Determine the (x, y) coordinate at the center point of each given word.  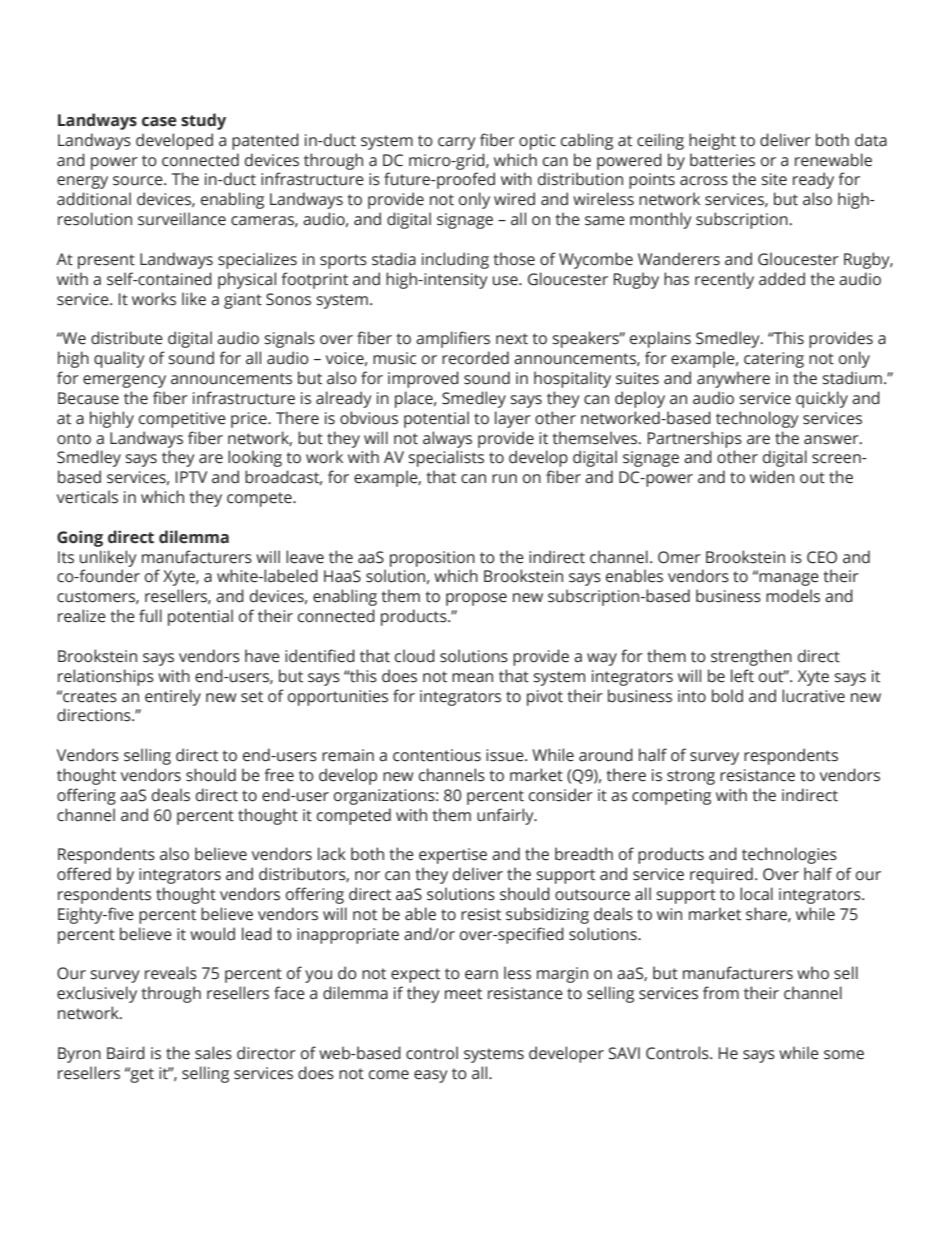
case (159, 122)
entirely (173, 697)
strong (691, 777)
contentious (437, 755)
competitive (182, 420)
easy (431, 1076)
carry (457, 143)
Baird (126, 1053)
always (447, 439)
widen (772, 477)
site (774, 179)
